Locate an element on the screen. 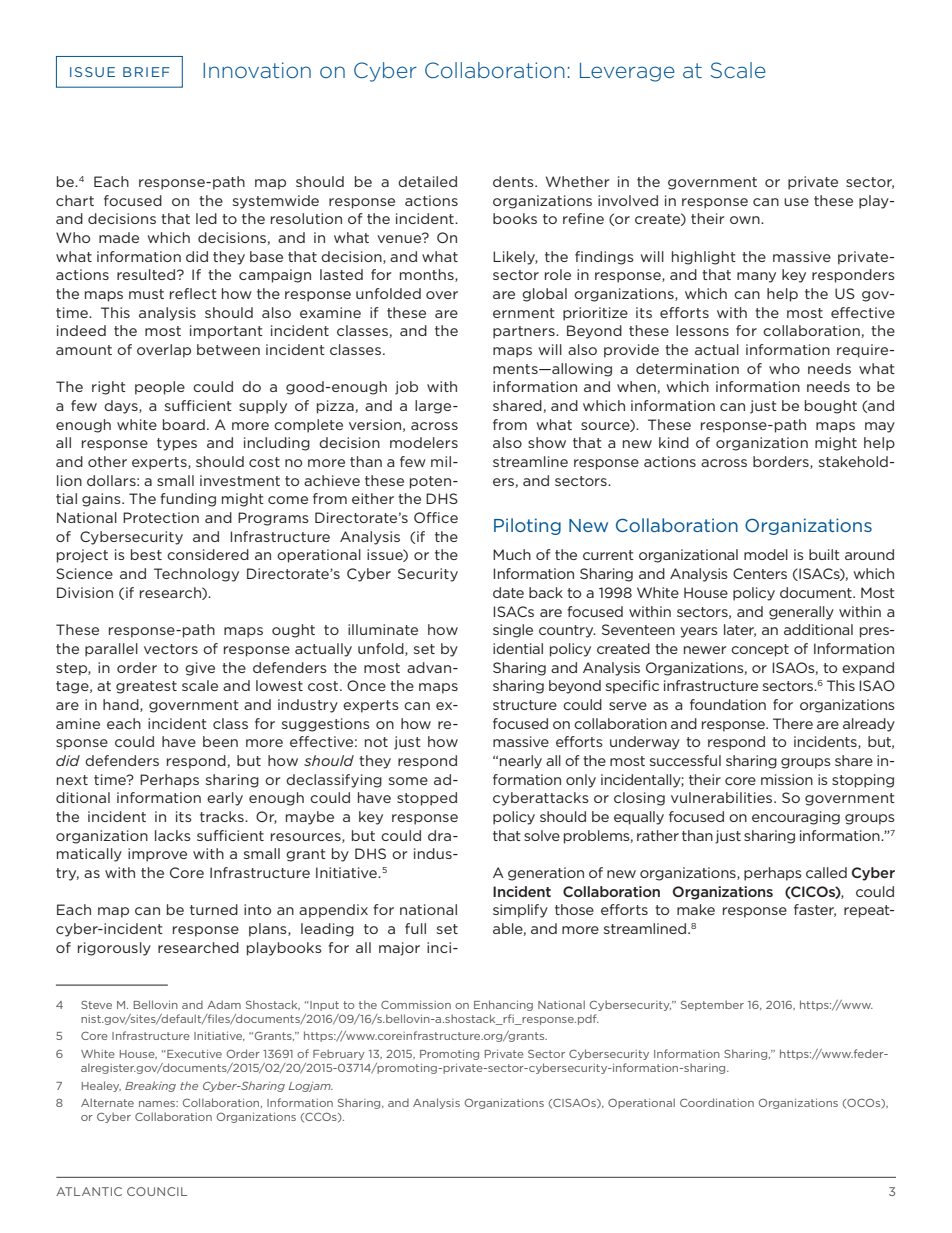 This screenshot has width=952, height=1233. vectors is located at coordinates (171, 649).
